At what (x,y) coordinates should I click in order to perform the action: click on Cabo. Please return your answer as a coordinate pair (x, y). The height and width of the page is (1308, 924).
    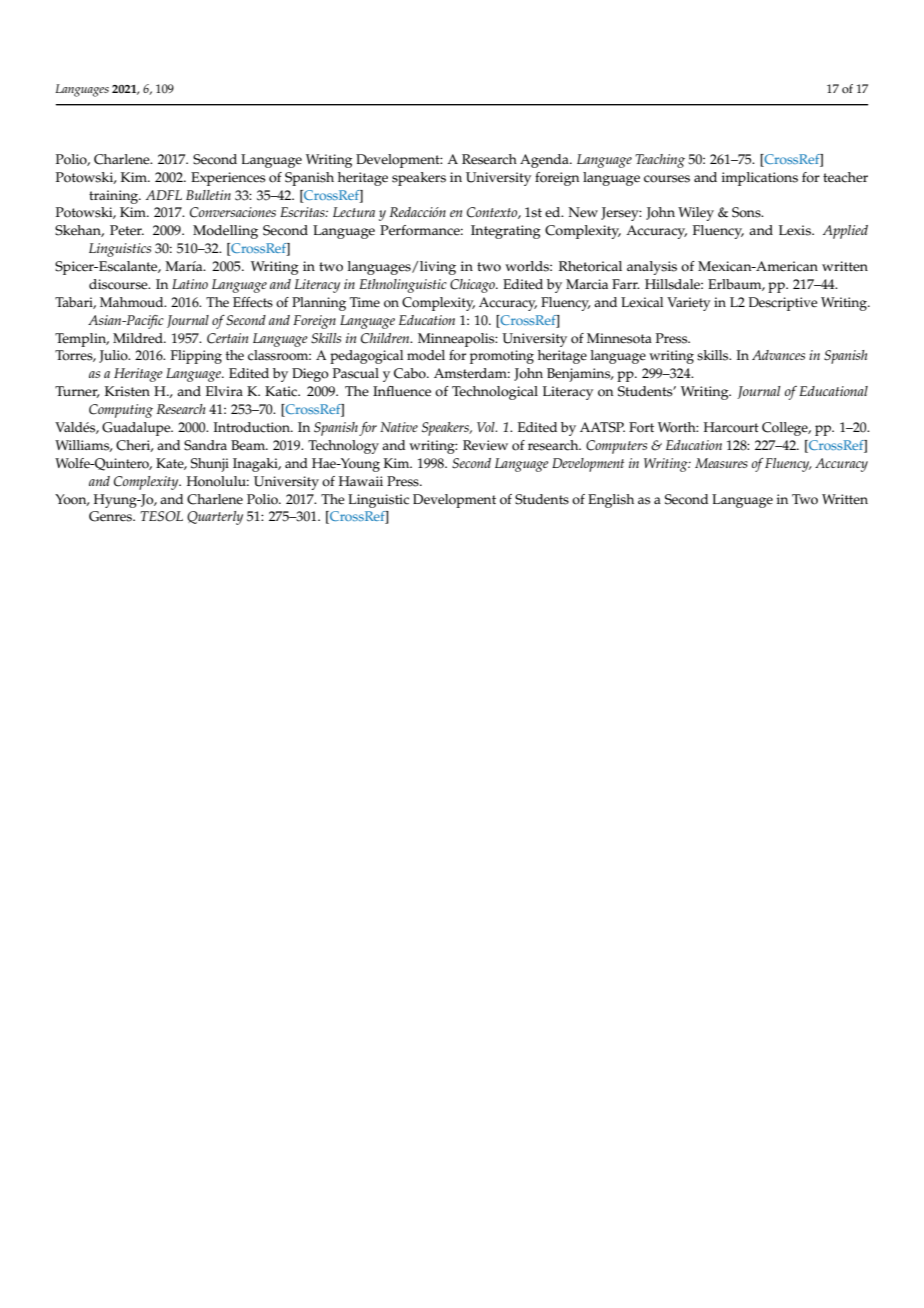
    Looking at the image, I should click on (411, 373).
